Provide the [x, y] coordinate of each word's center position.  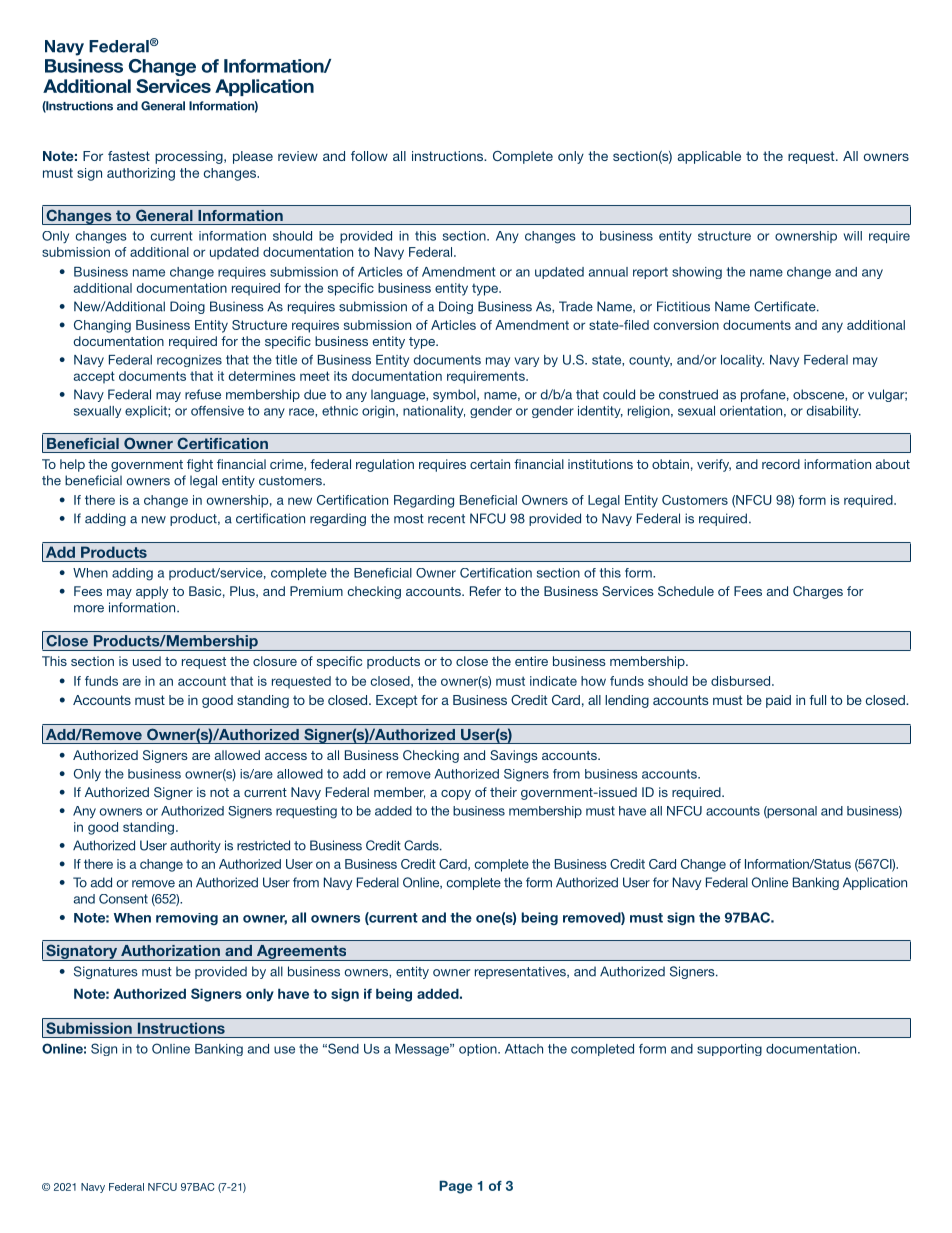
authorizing [141, 174]
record [781, 464]
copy [456, 795]
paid [778, 701]
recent [446, 519]
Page [456, 1187]
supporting [729, 1050]
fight [200, 465]
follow [369, 156]
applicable [709, 157]
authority [195, 846]
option [479, 1050]
